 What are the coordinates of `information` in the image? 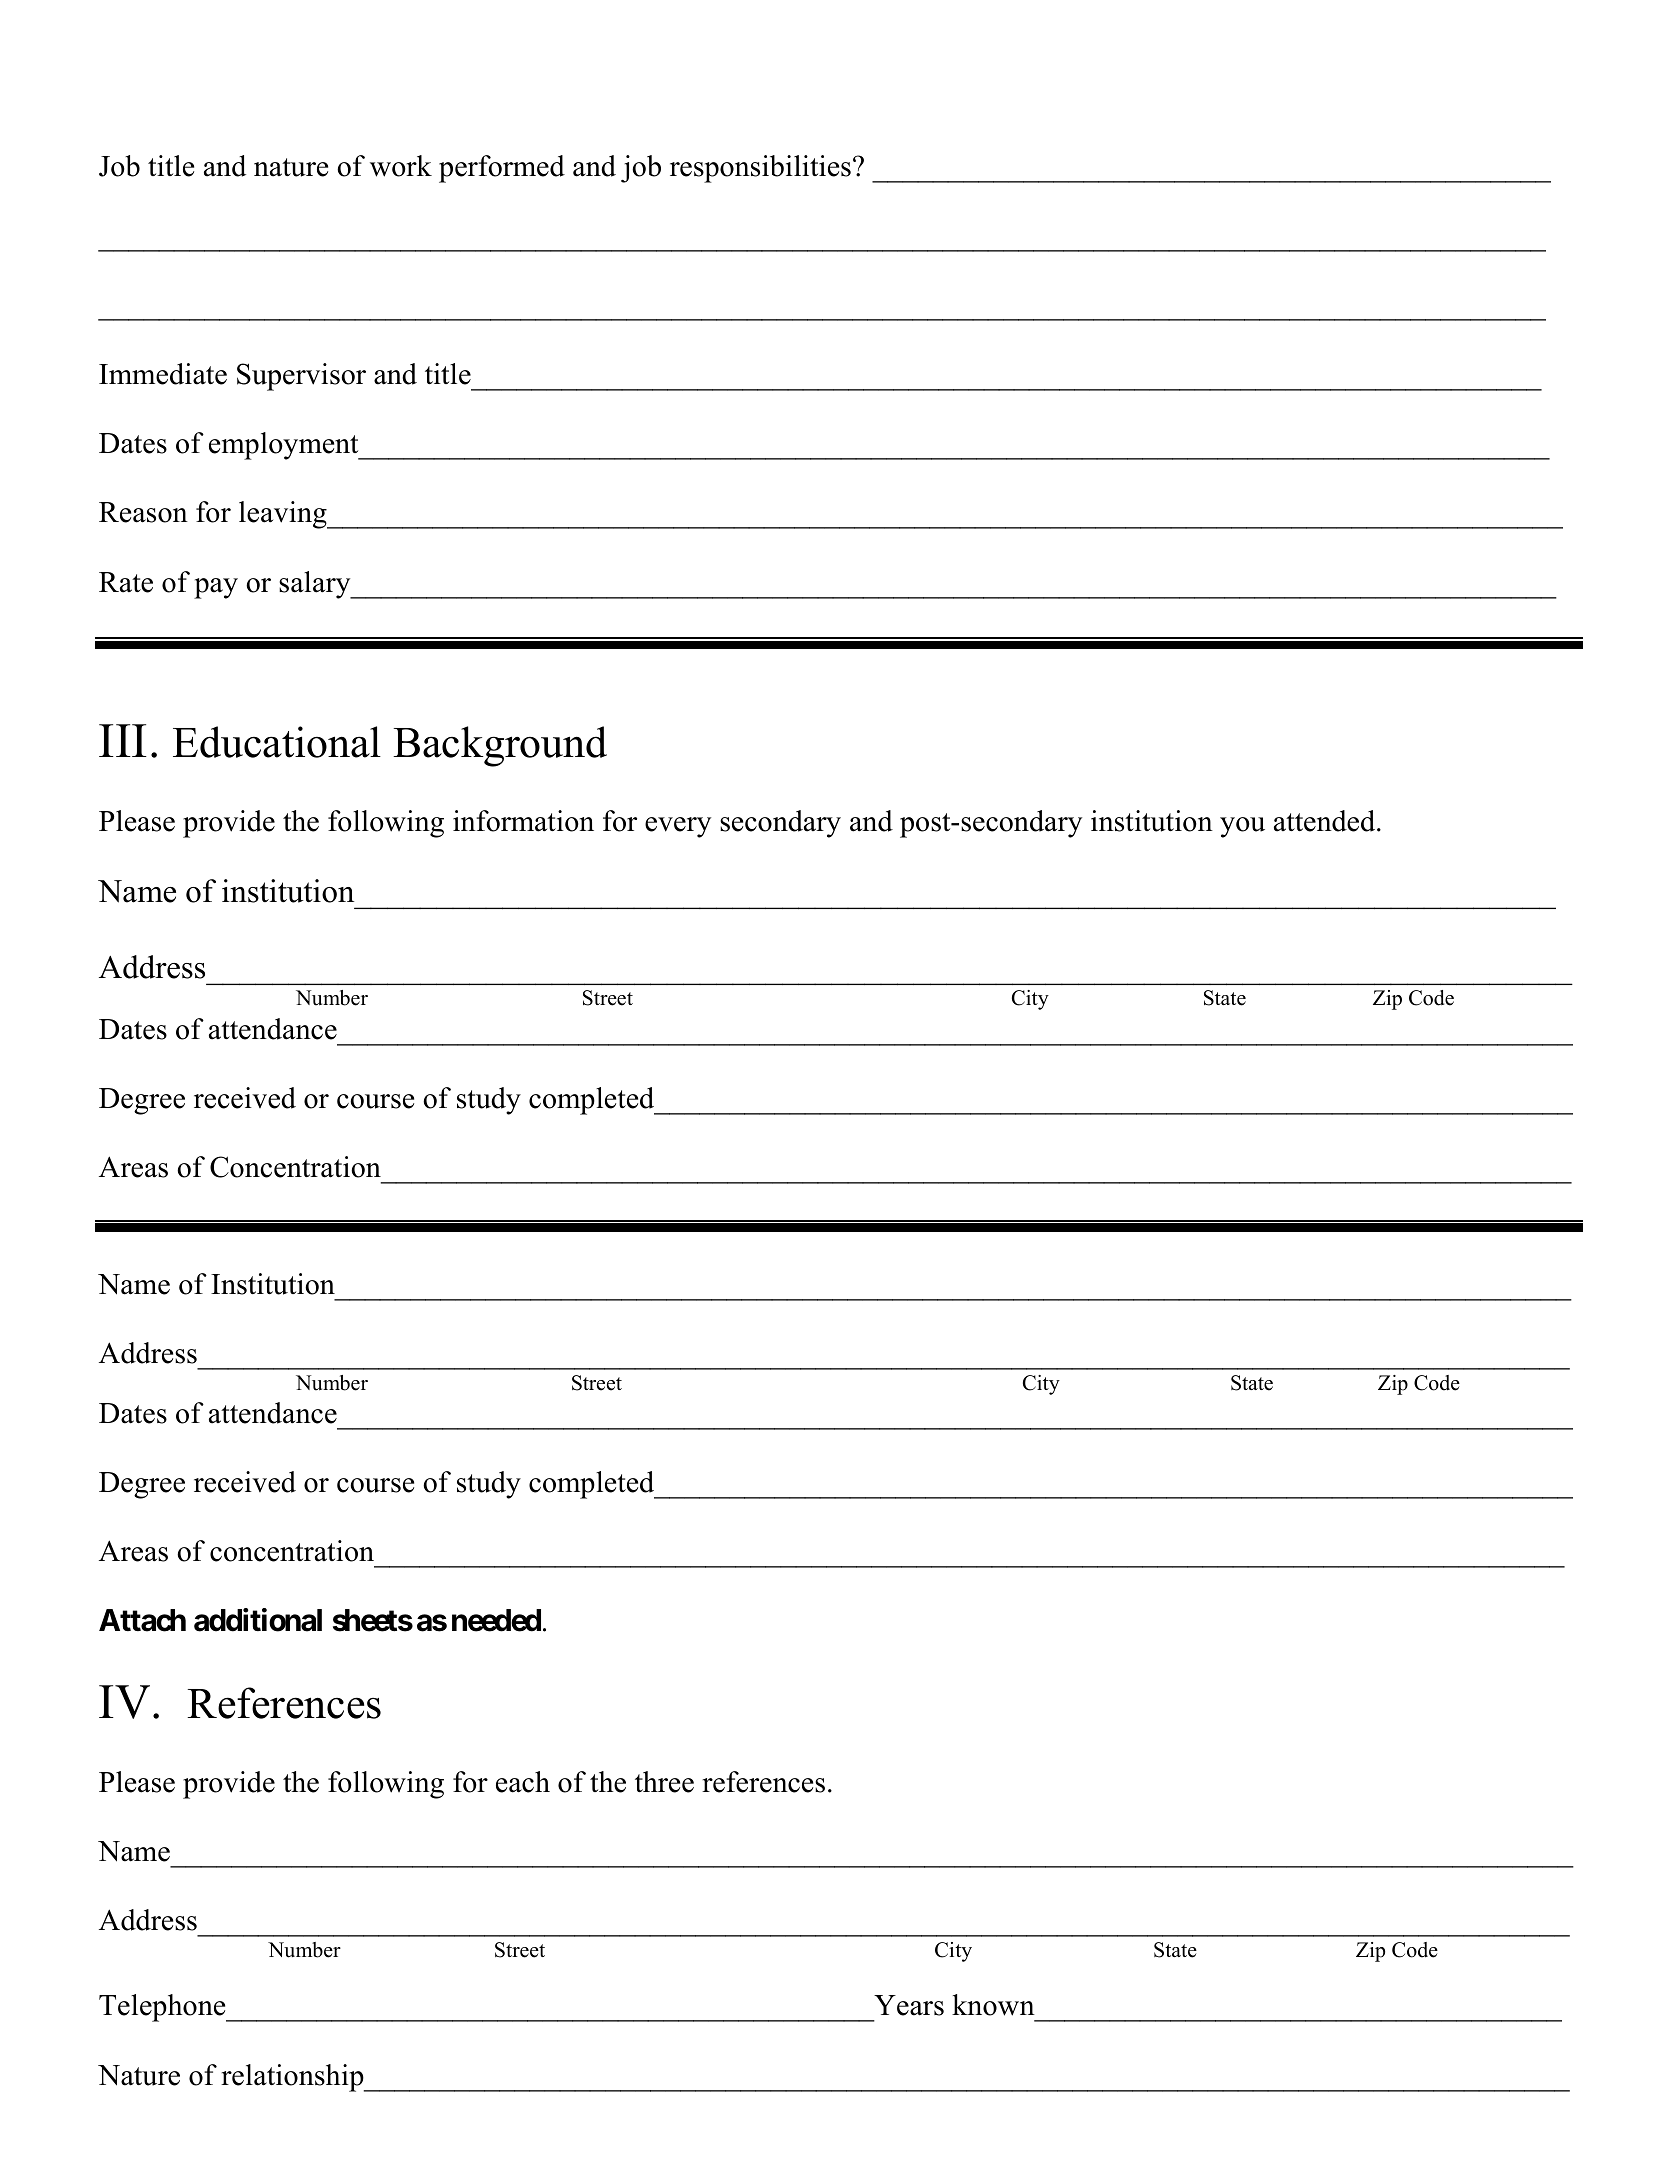 It's located at (523, 821).
